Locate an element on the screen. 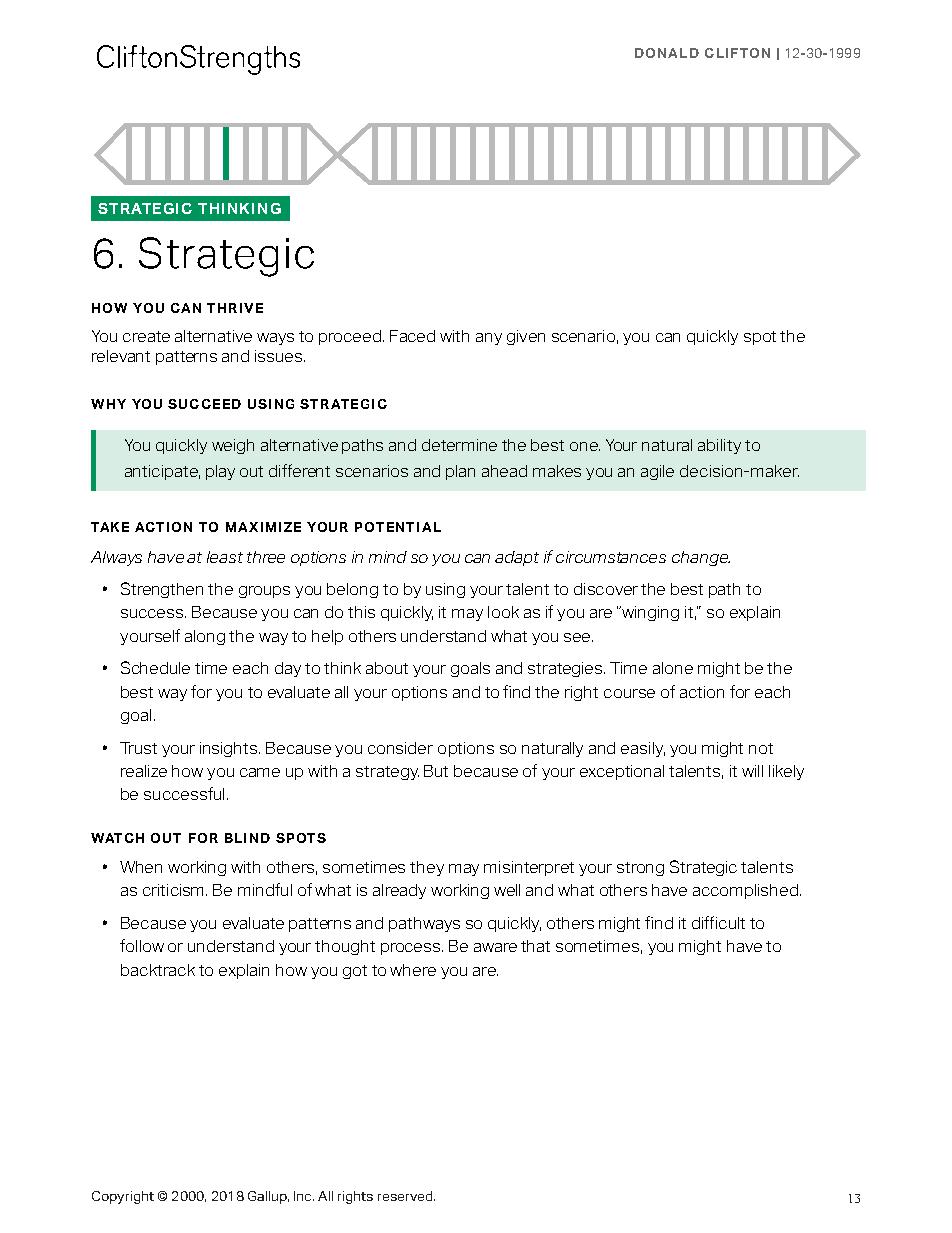  ability is located at coordinates (719, 446).
